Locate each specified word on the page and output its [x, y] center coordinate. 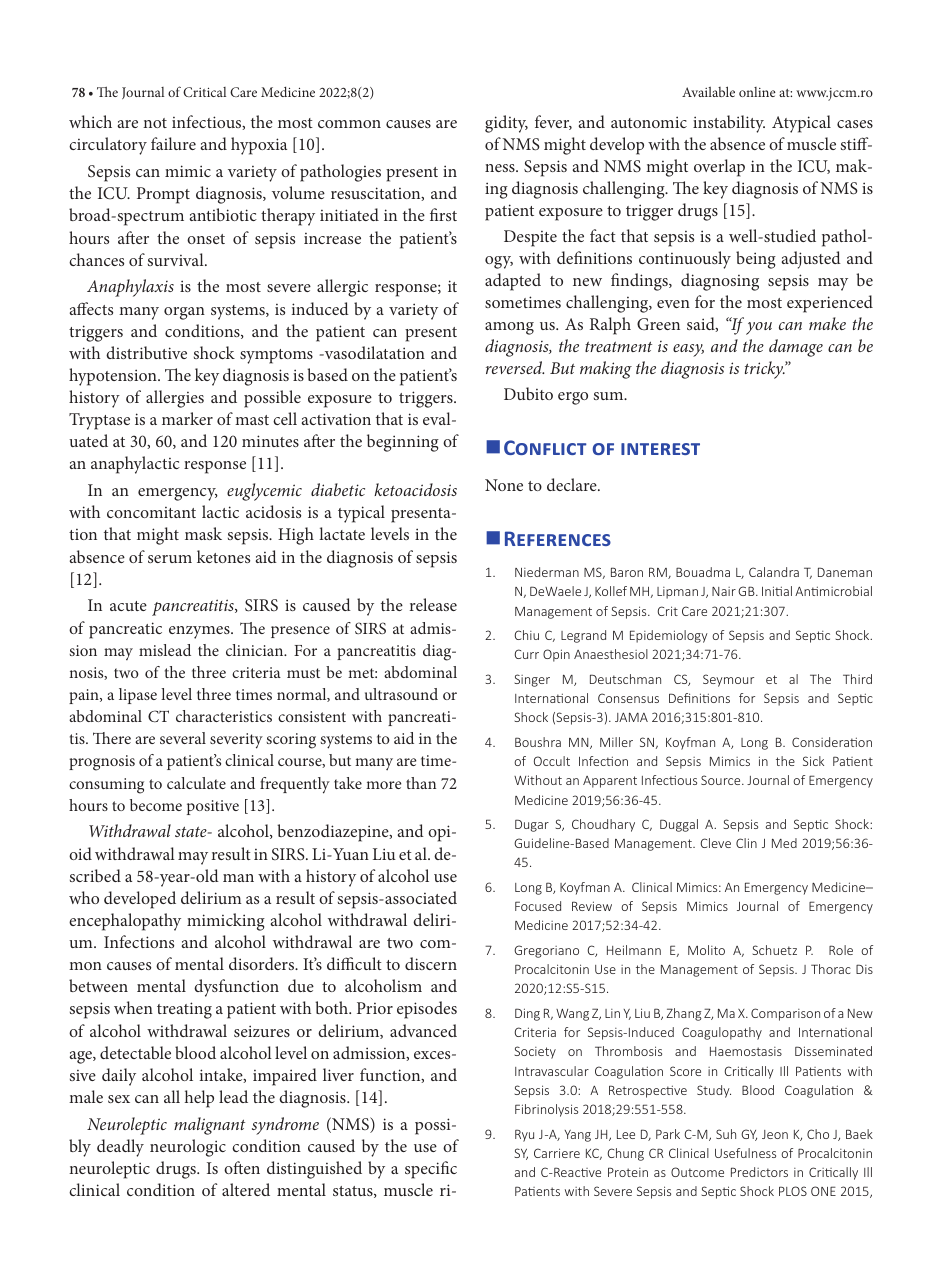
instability [729, 124]
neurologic [188, 1148]
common [349, 124]
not [155, 123]
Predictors [759, 1172]
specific [431, 1170]
